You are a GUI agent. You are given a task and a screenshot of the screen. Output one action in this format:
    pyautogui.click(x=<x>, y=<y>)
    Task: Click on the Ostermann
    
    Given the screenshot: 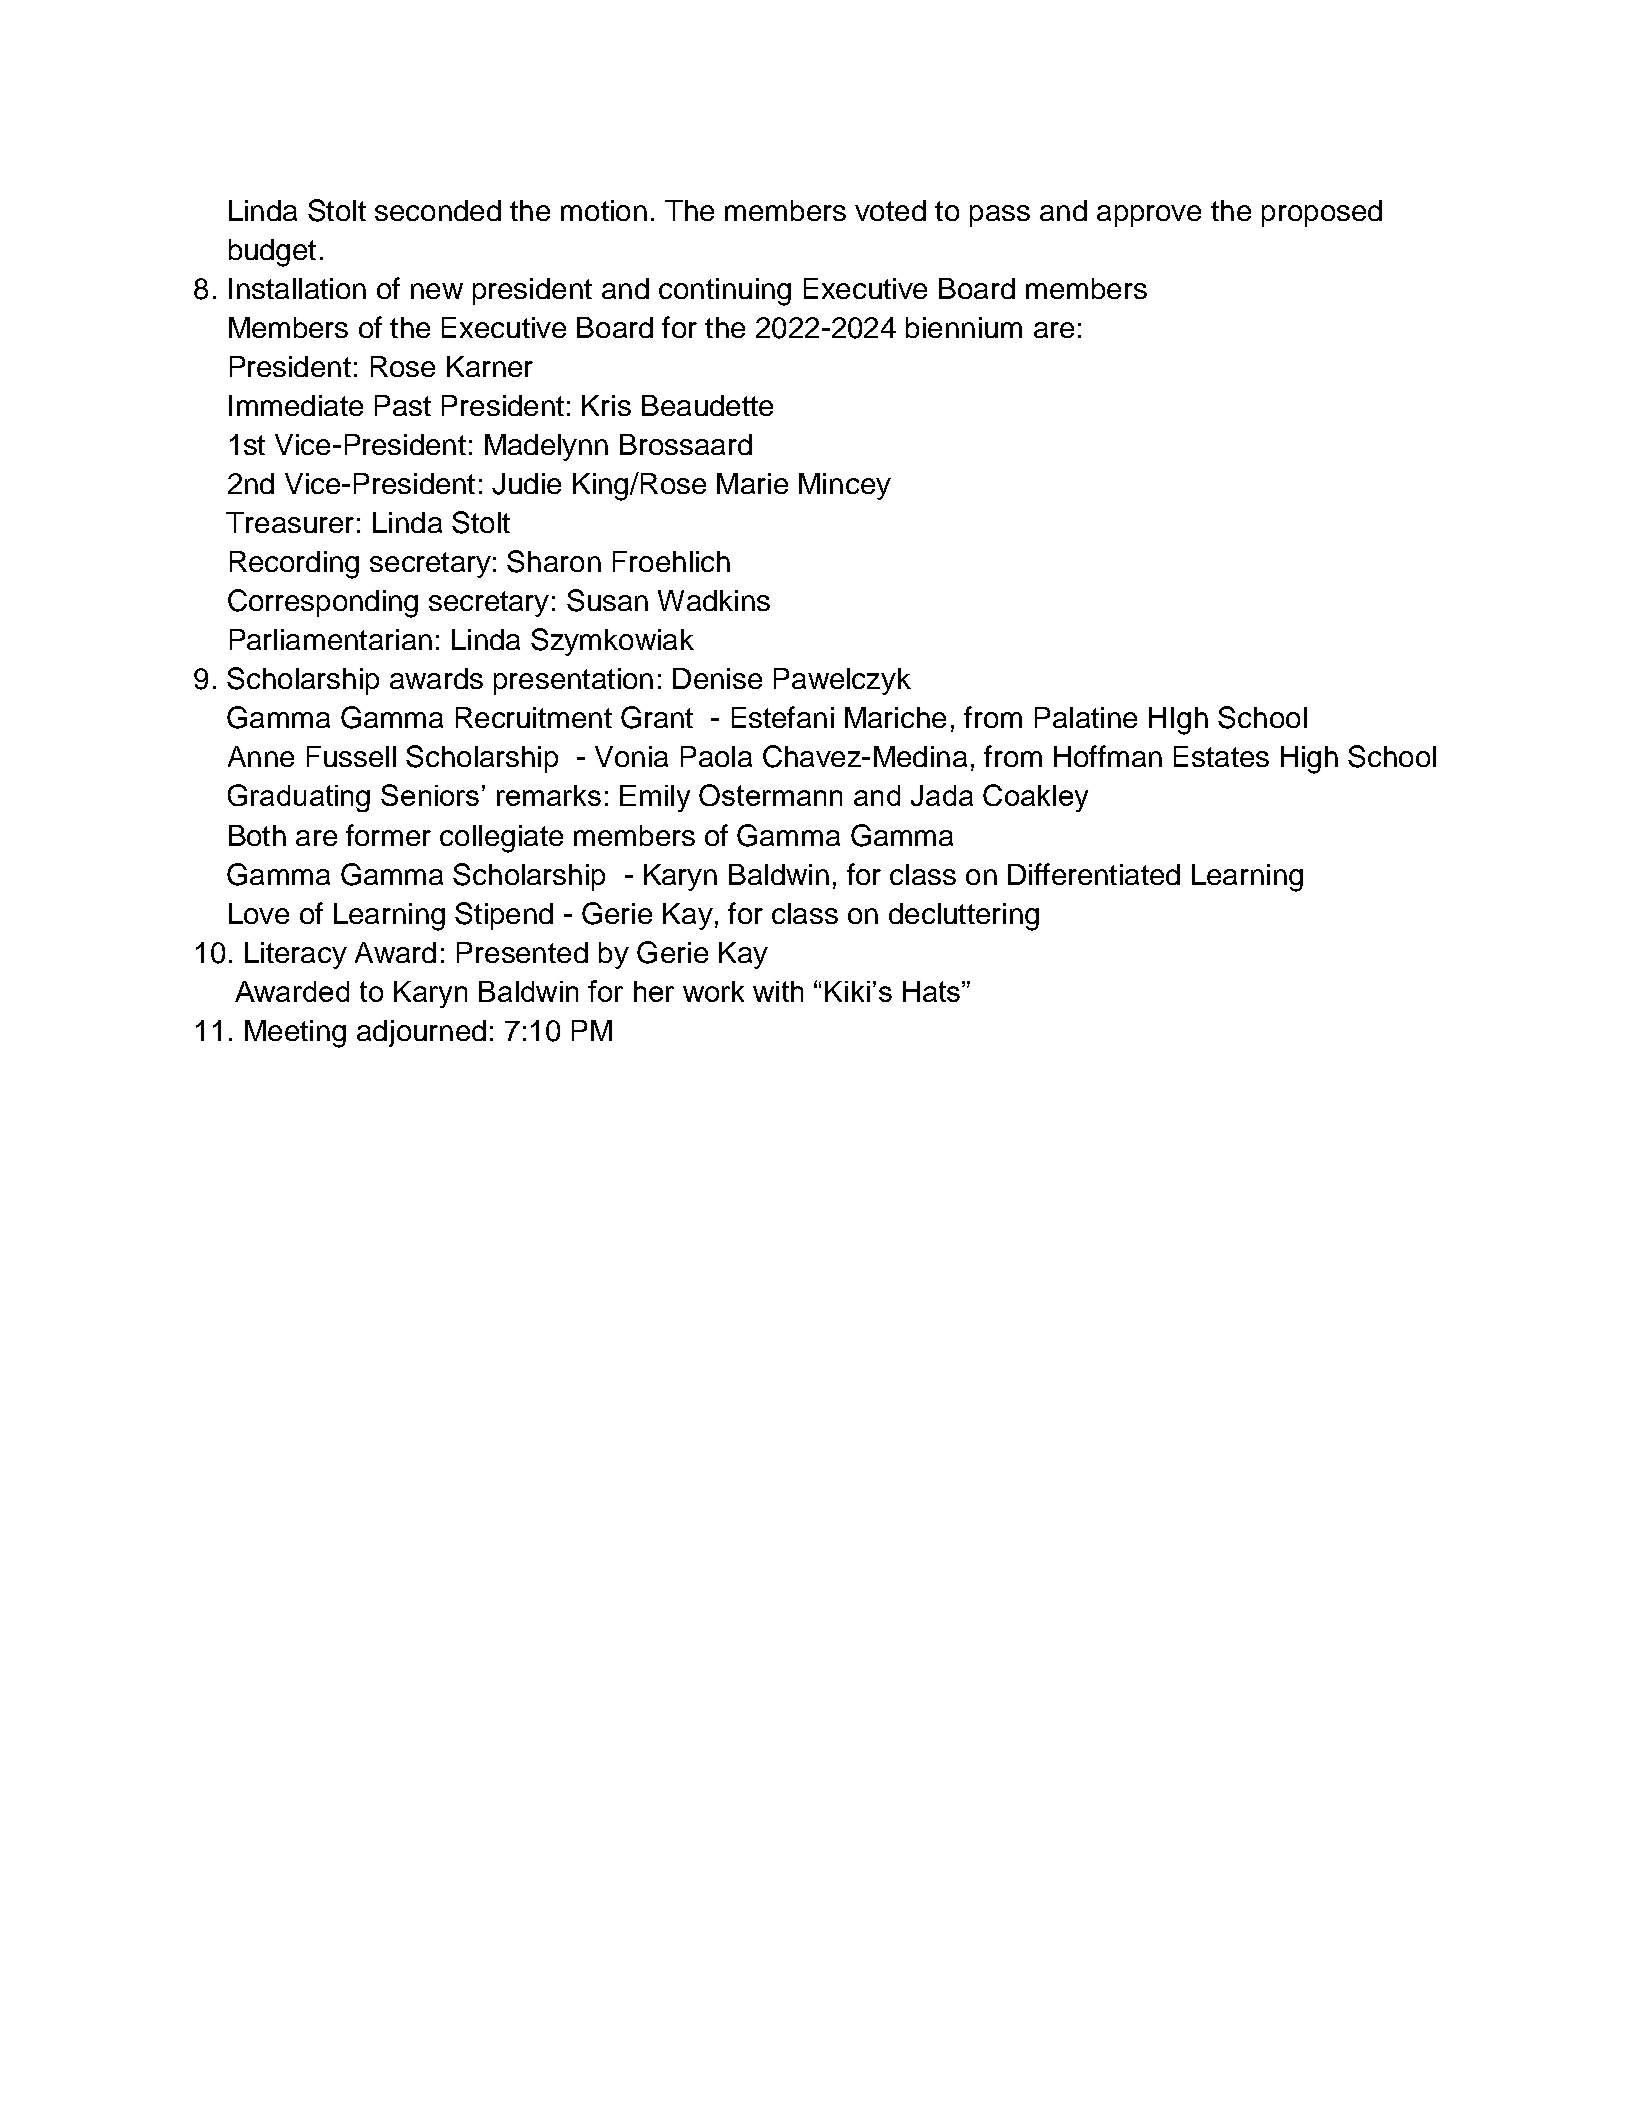 What is the action you would take?
    pyautogui.click(x=770, y=795)
